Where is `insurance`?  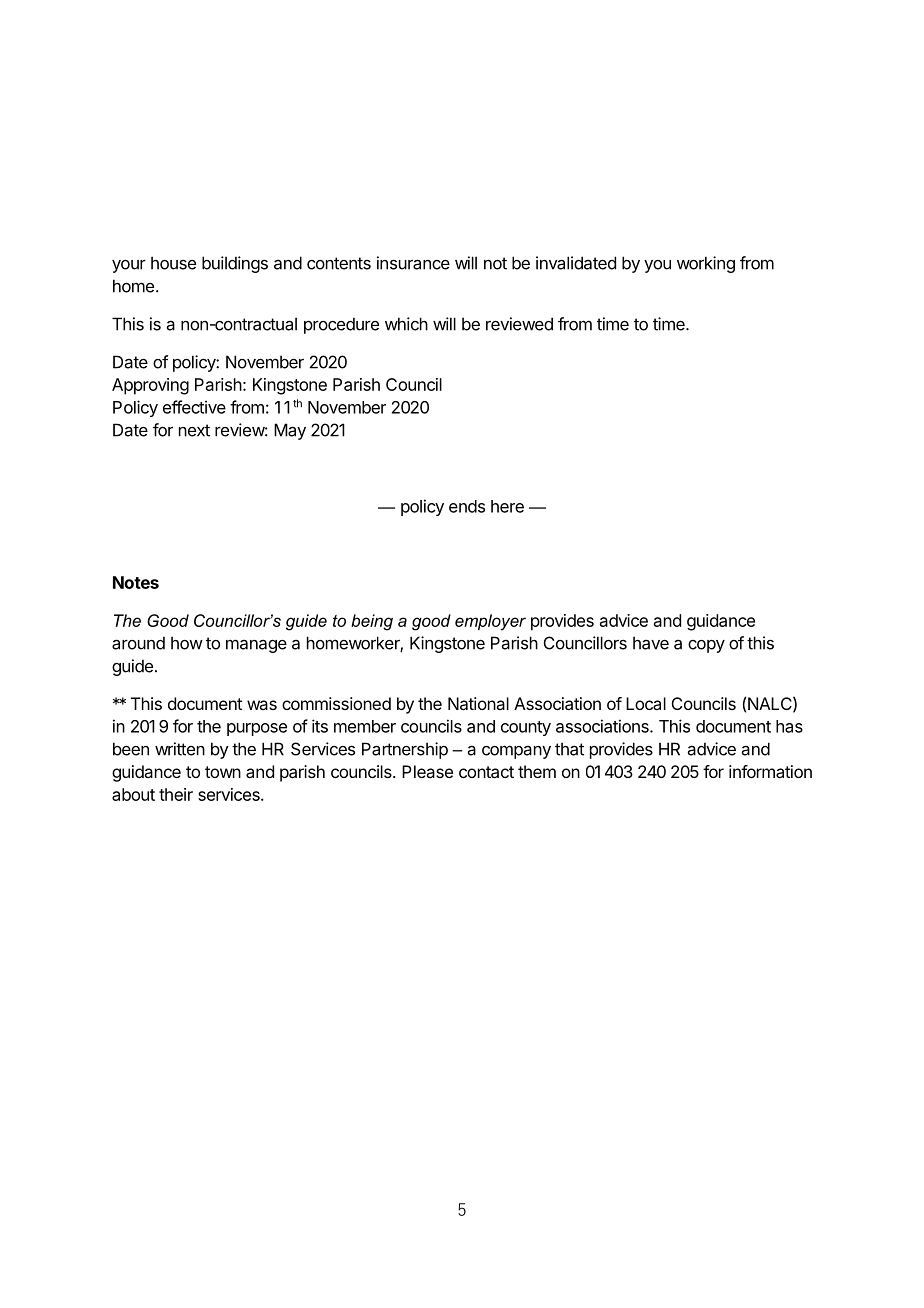
insurance is located at coordinates (413, 263).
